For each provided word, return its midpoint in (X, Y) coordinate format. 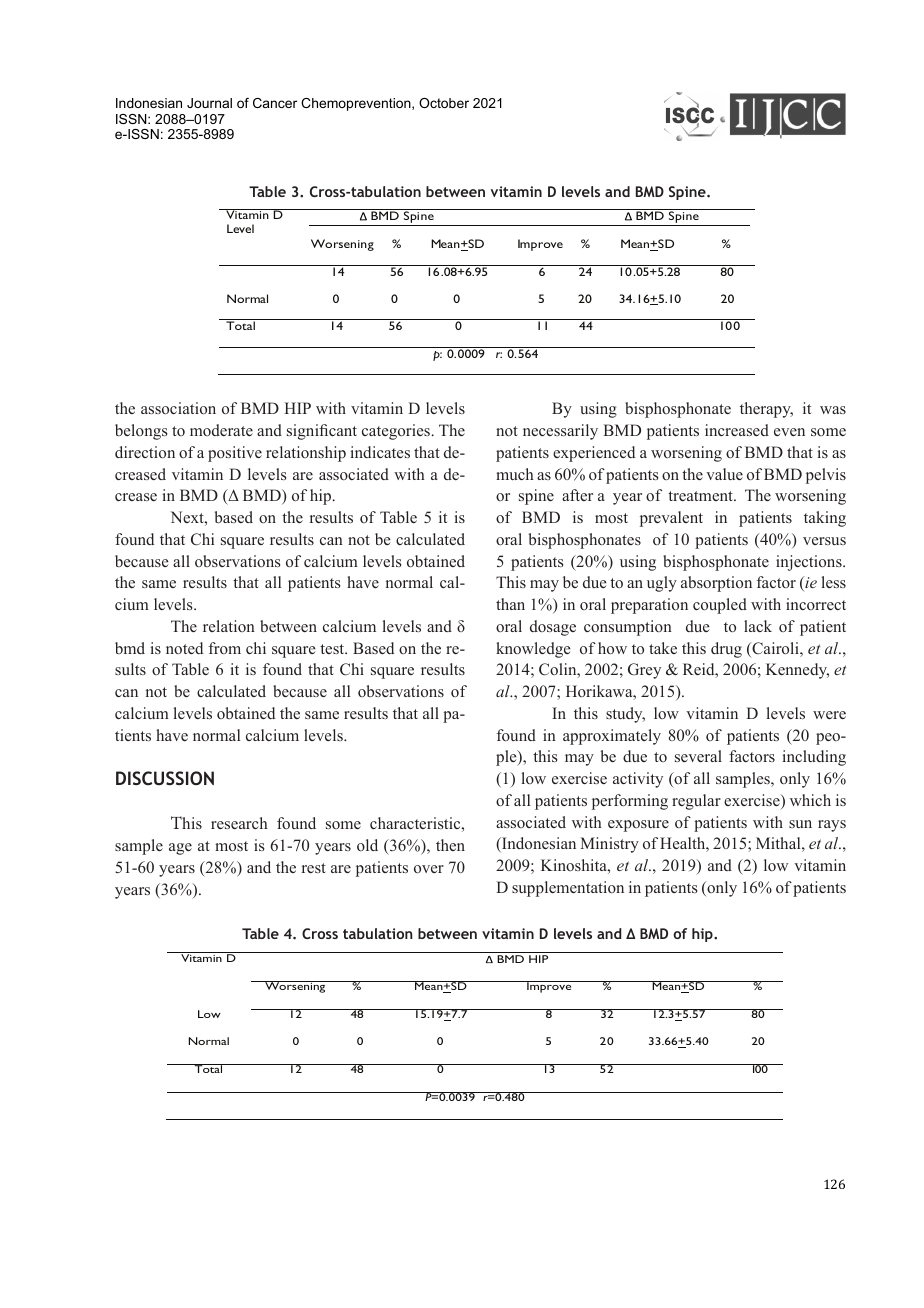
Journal (209, 103)
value (724, 474)
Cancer (275, 103)
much (514, 474)
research (239, 823)
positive (235, 454)
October (444, 103)
